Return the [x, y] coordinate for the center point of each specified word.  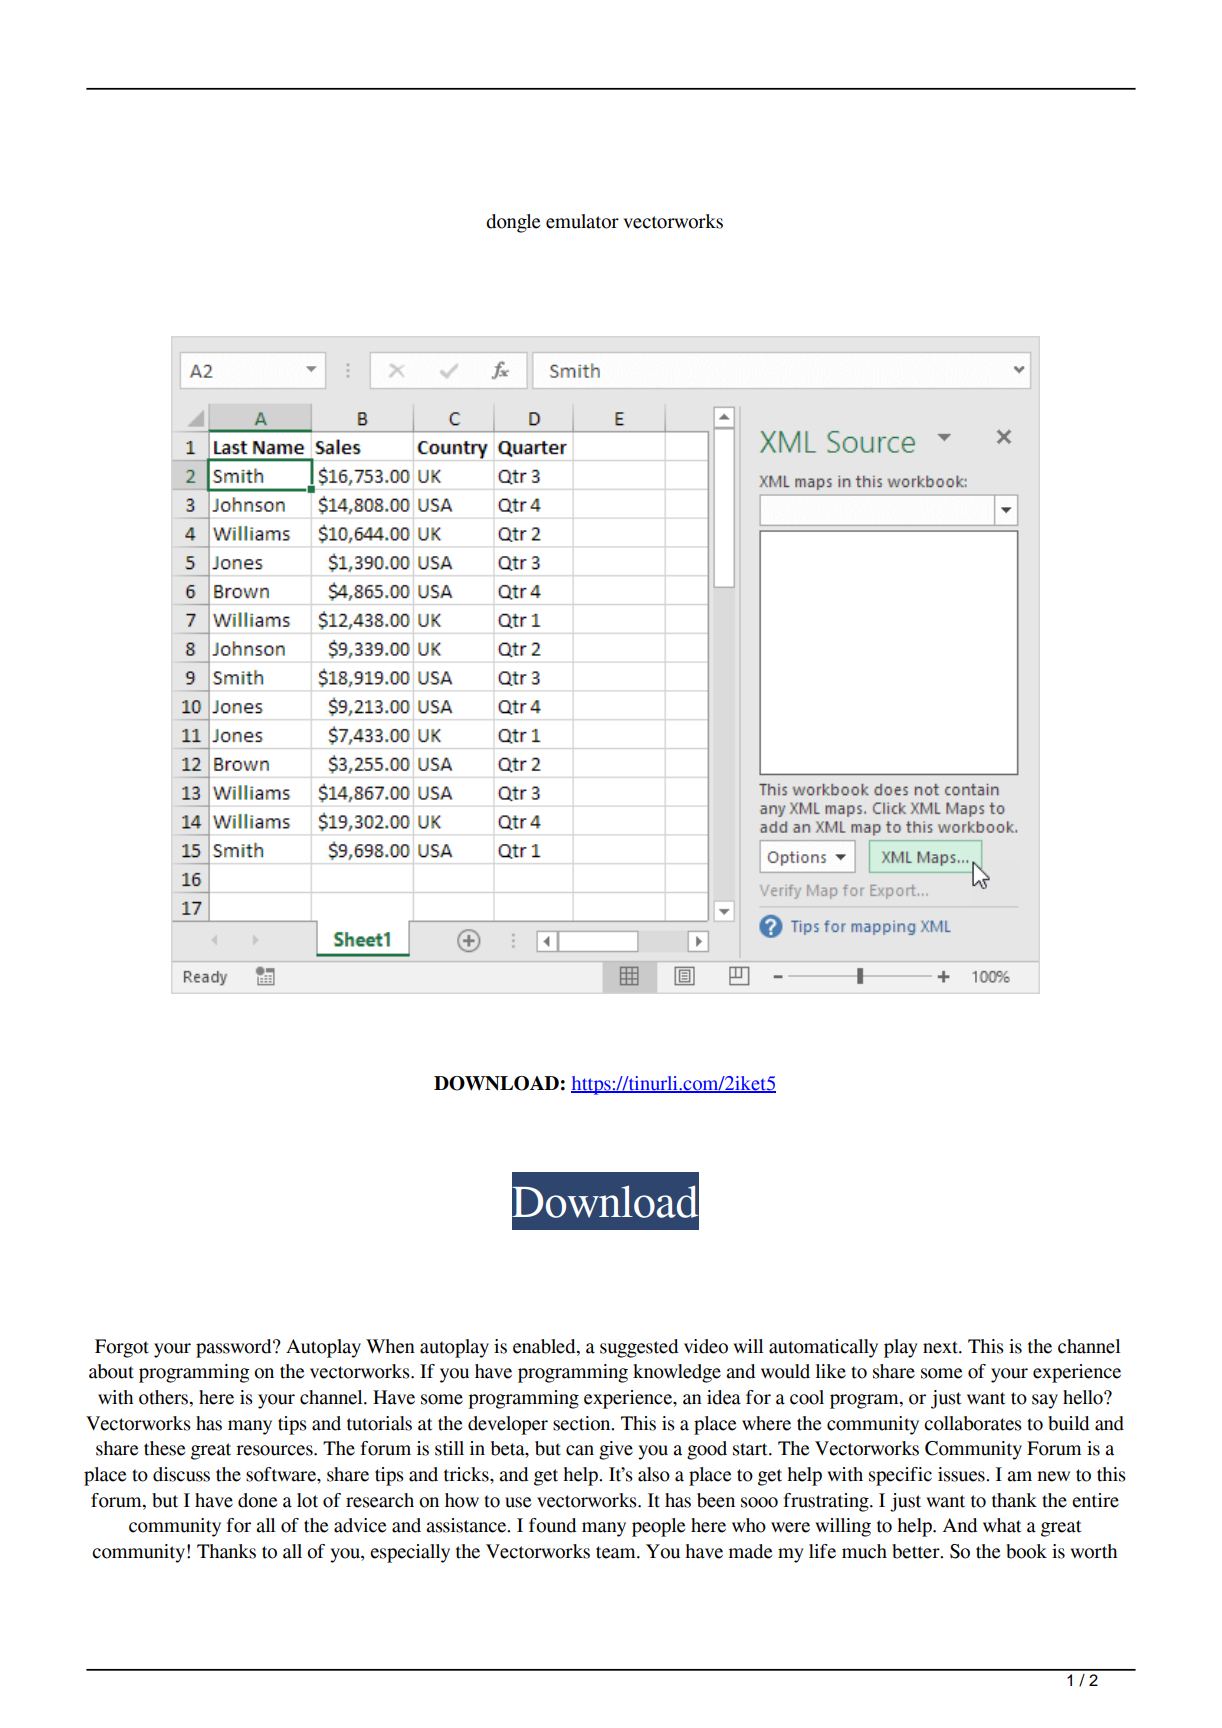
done [257, 1500]
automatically [823, 1348]
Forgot [122, 1348]
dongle [513, 223]
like [831, 1371]
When [390, 1346]
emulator [582, 221]
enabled [545, 1346]
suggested [639, 1348]
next [941, 1347]
